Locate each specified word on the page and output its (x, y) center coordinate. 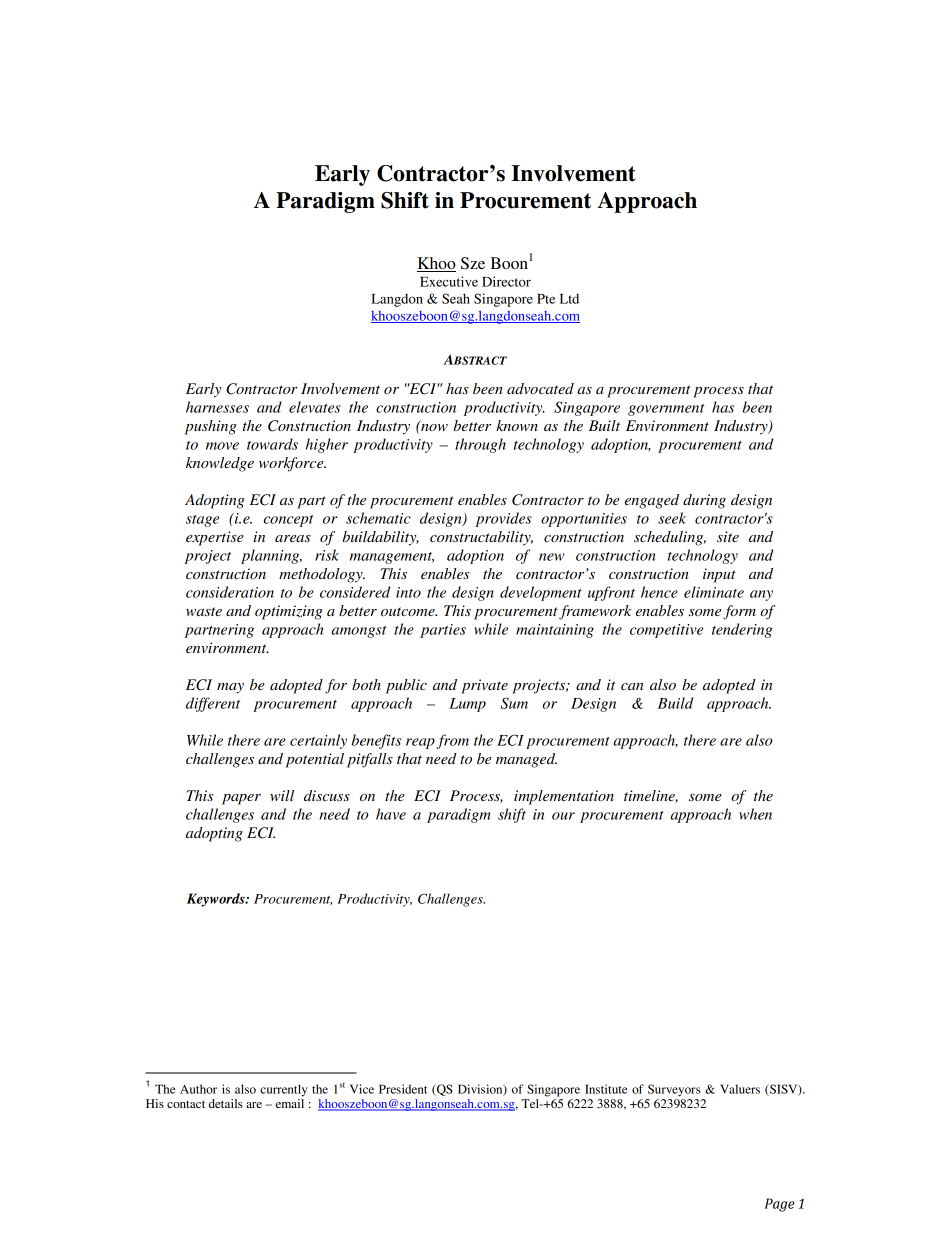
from (452, 741)
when (755, 814)
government (666, 410)
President (403, 1089)
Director (506, 281)
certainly (318, 741)
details (226, 1103)
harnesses (217, 407)
